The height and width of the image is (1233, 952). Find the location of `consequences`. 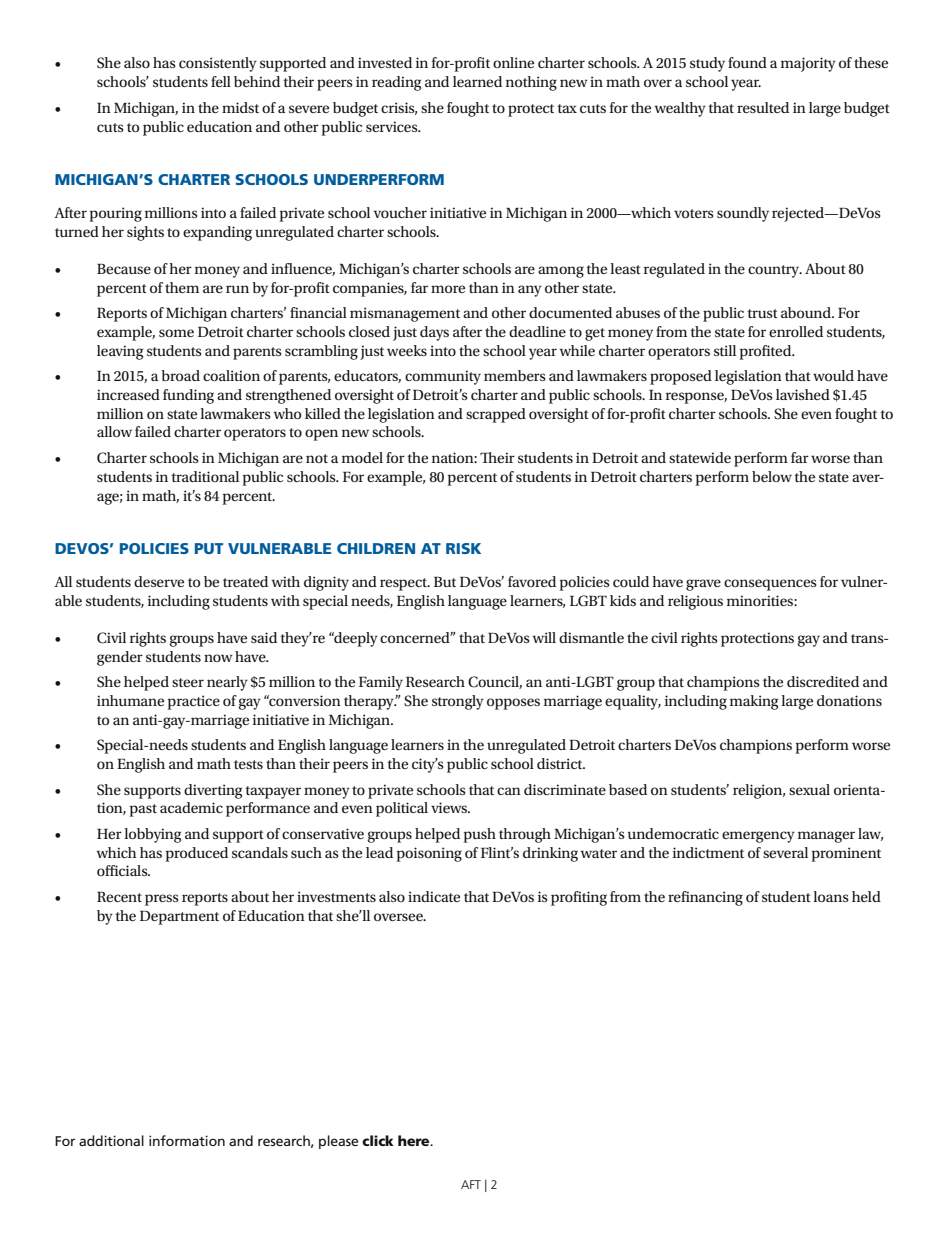

consequences is located at coordinates (770, 585).
